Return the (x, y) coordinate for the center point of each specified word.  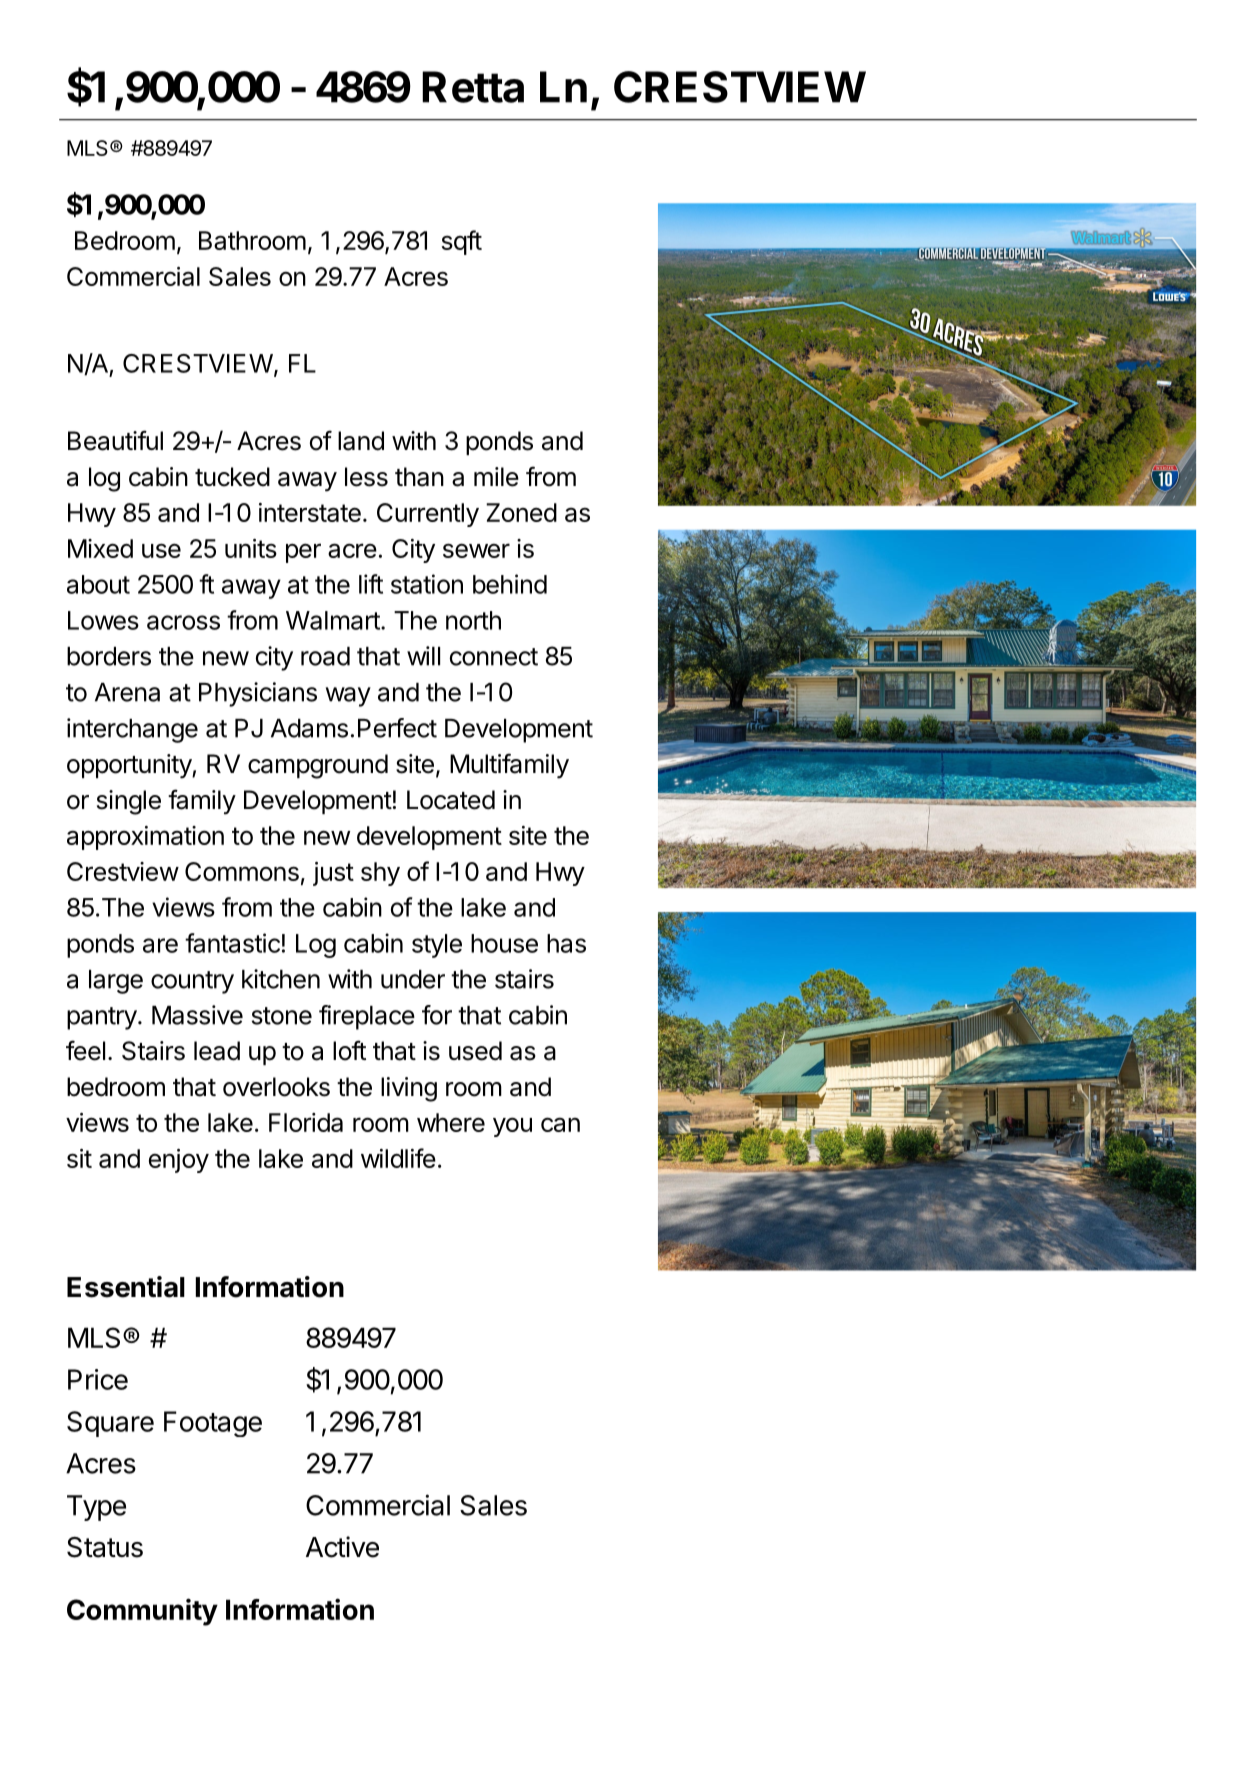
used (475, 1051)
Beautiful (115, 440)
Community (142, 1612)
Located (451, 800)
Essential (126, 1287)
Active (342, 1547)
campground (318, 766)
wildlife (398, 1158)
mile (496, 477)
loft (349, 1050)
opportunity (130, 766)
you (512, 1127)
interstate (310, 512)
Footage (213, 1424)
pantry (102, 1018)
